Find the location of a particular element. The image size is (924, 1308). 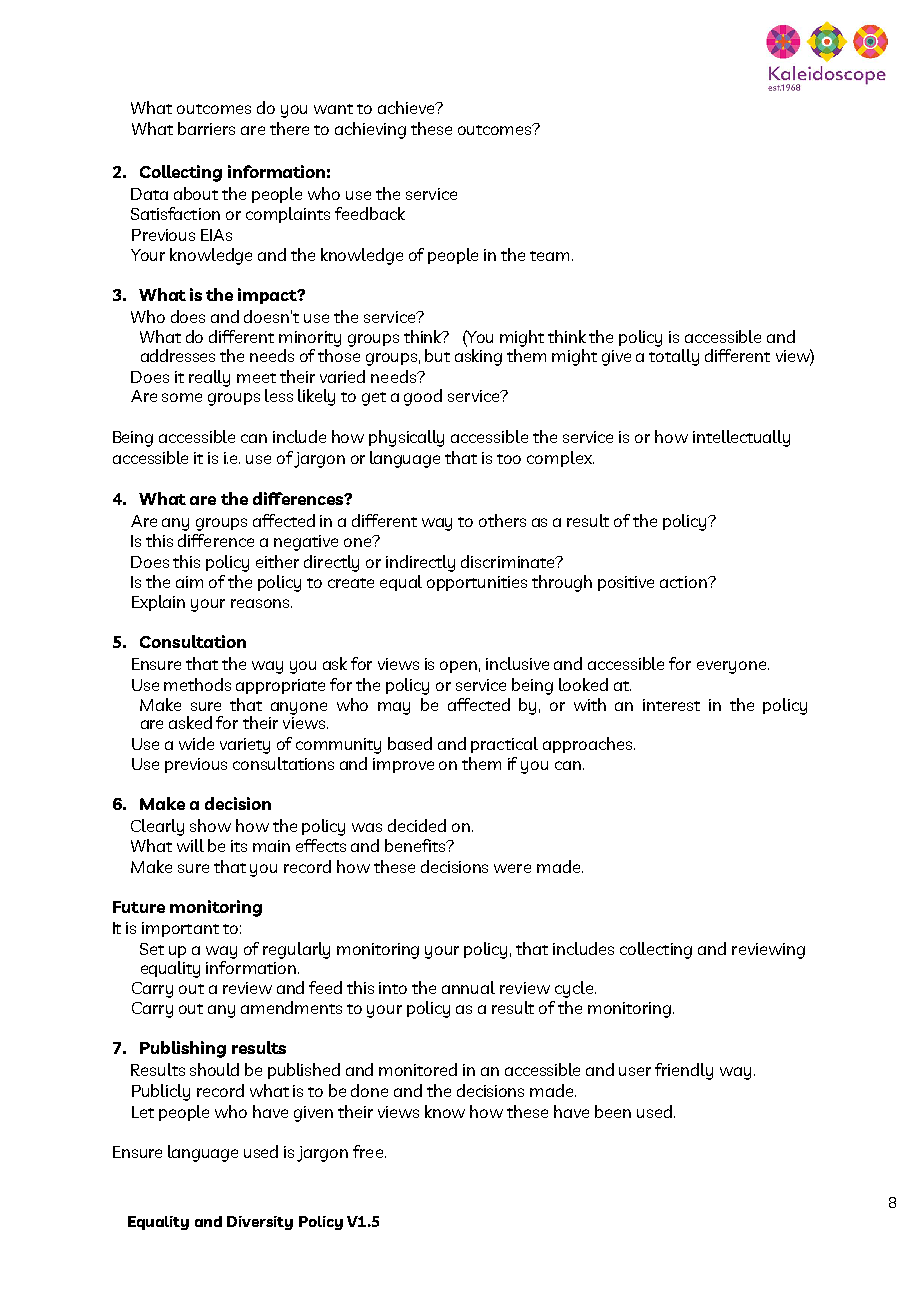

aim is located at coordinates (189, 582).
